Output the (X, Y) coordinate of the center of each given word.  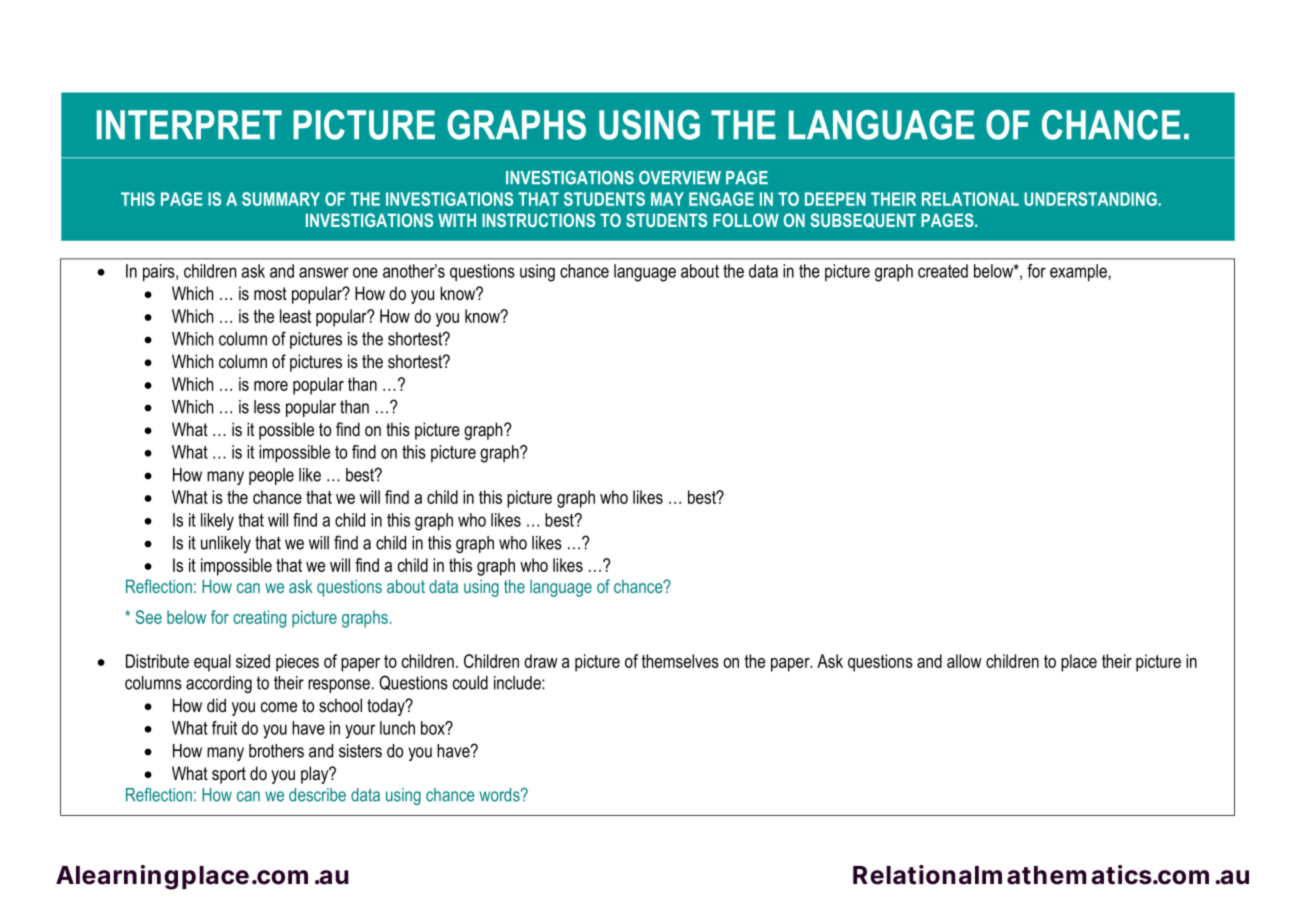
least (295, 316)
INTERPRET (189, 124)
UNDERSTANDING (1091, 199)
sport (229, 775)
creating (259, 619)
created (943, 271)
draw (541, 661)
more (271, 386)
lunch (397, 728)
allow (964, 661)
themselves (680, 661)
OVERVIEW (680, 178)
